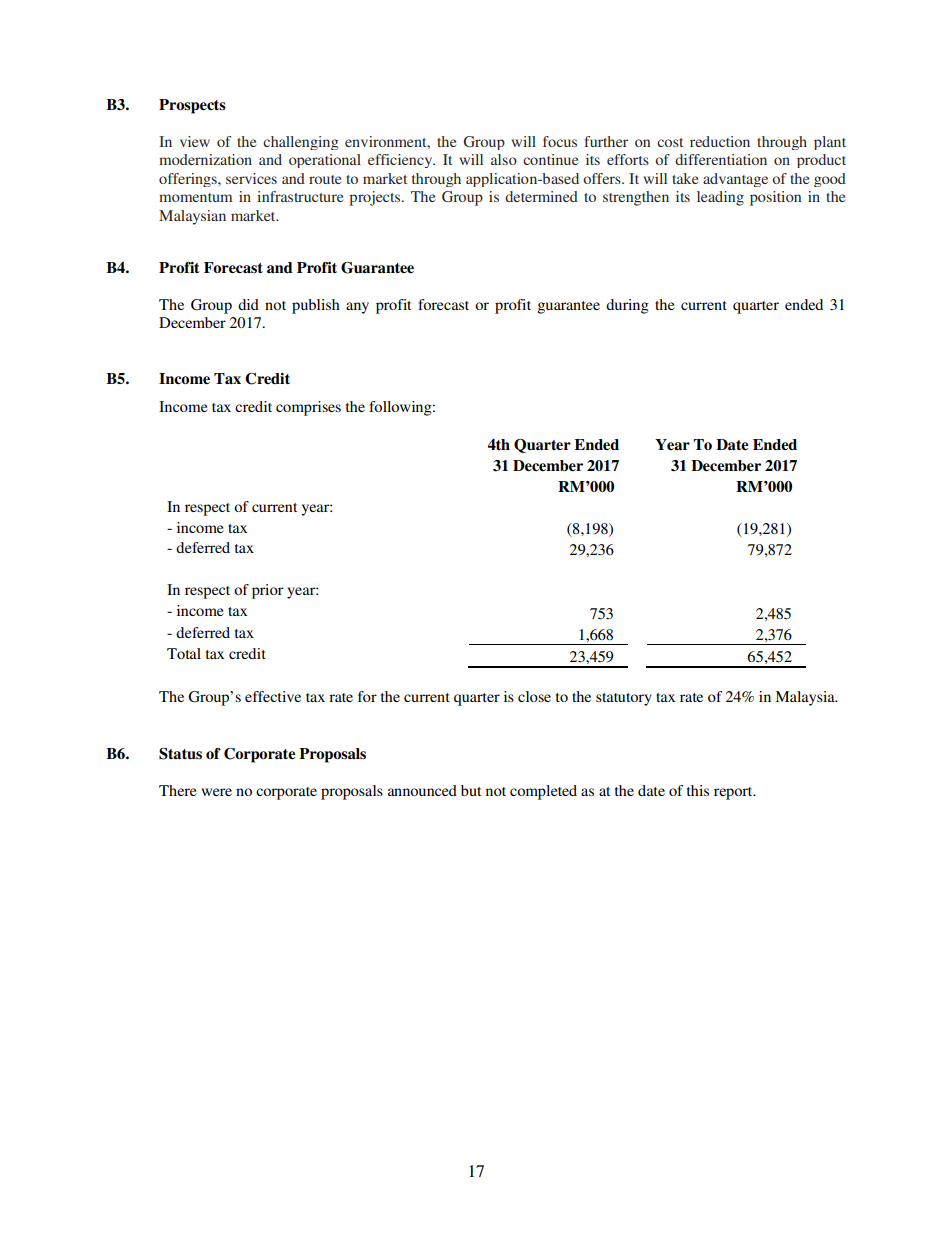 Image resolution: width=952 pixels, height=1233 pixels. What do you see at coordinates (301, 143) in the screenshot?
I see `challenging` at bounding box center [301, 143].
